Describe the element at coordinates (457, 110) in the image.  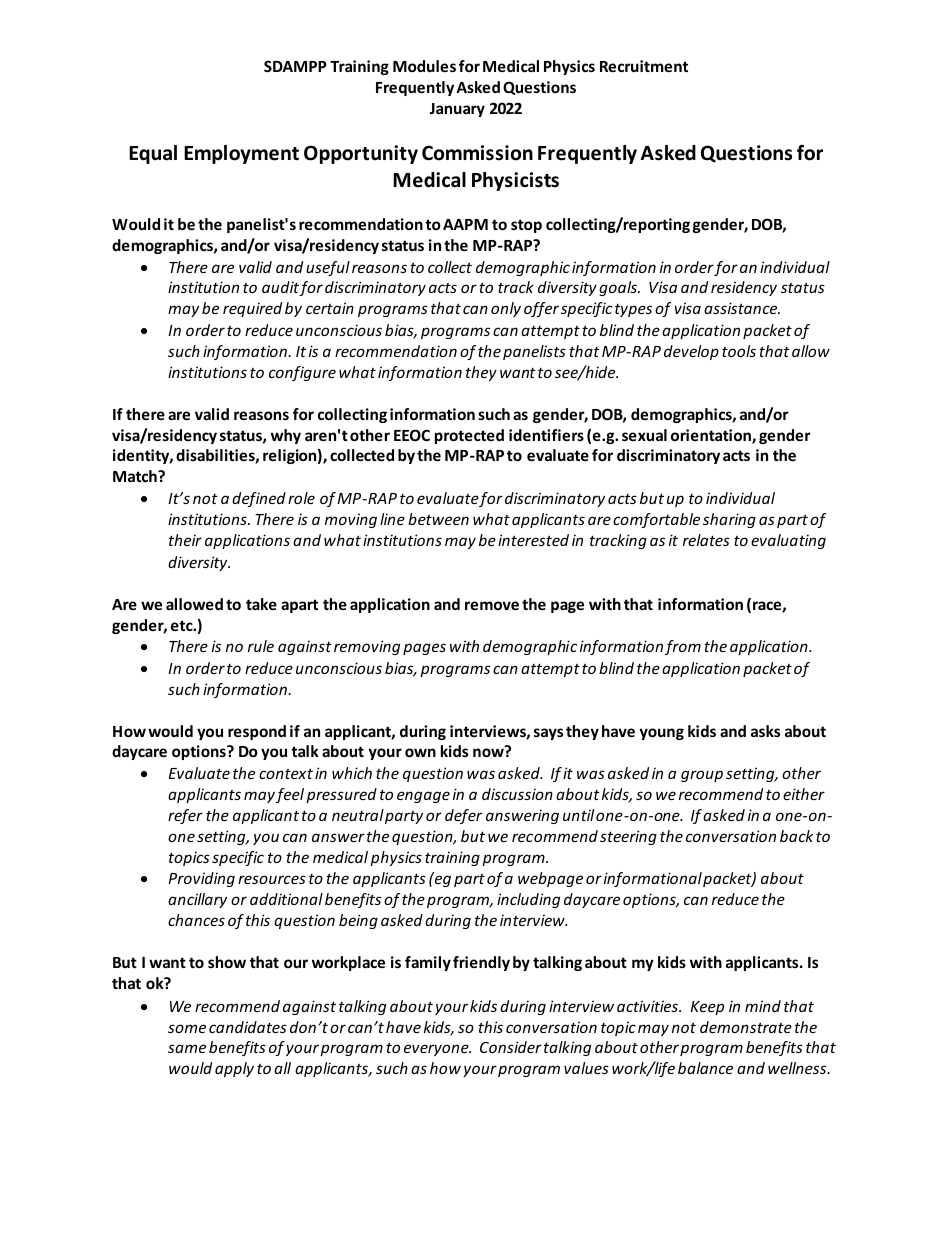
I see `January` at that location.
